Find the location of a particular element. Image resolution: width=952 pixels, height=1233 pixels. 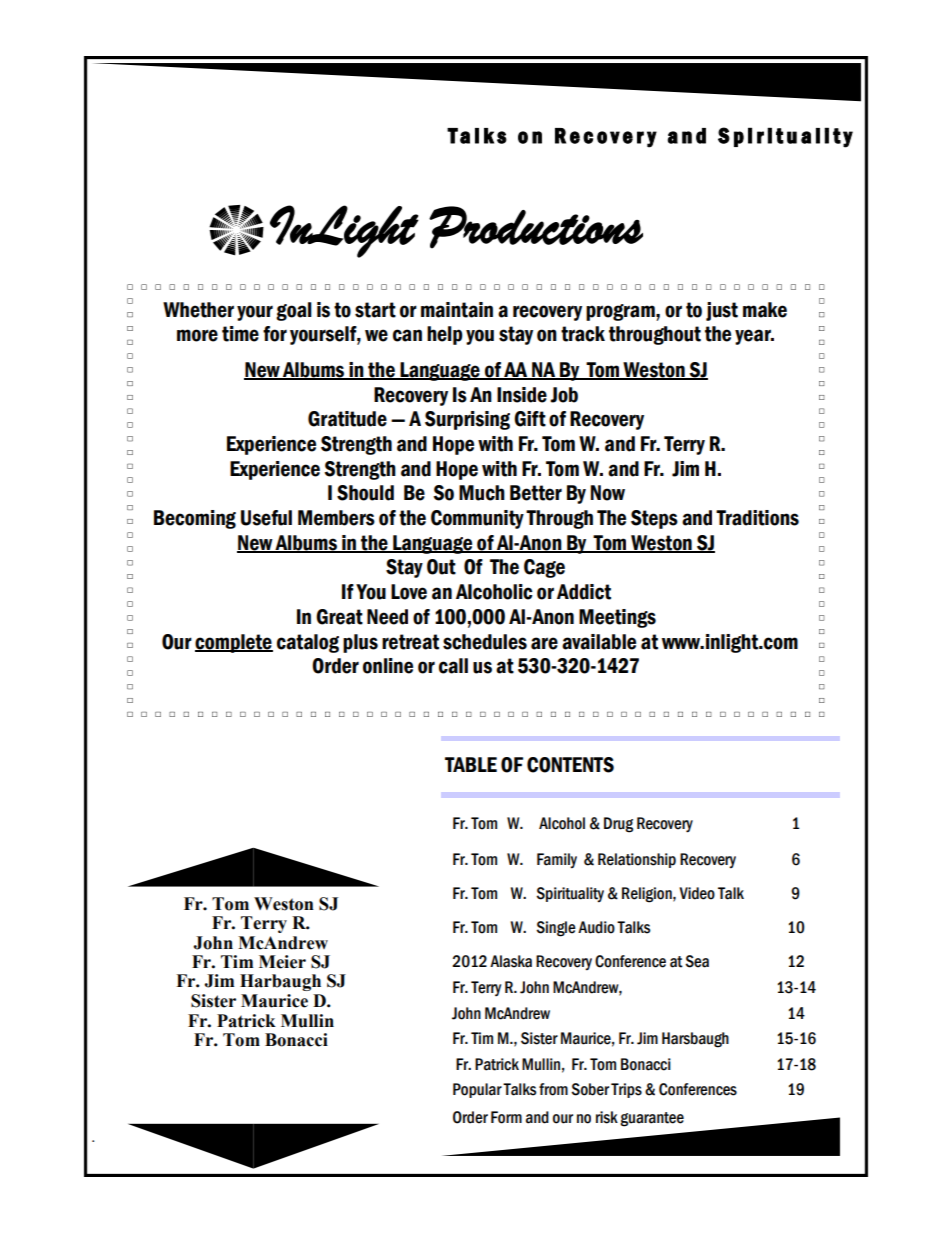

TABLE is located at coordinates (471, 764).
